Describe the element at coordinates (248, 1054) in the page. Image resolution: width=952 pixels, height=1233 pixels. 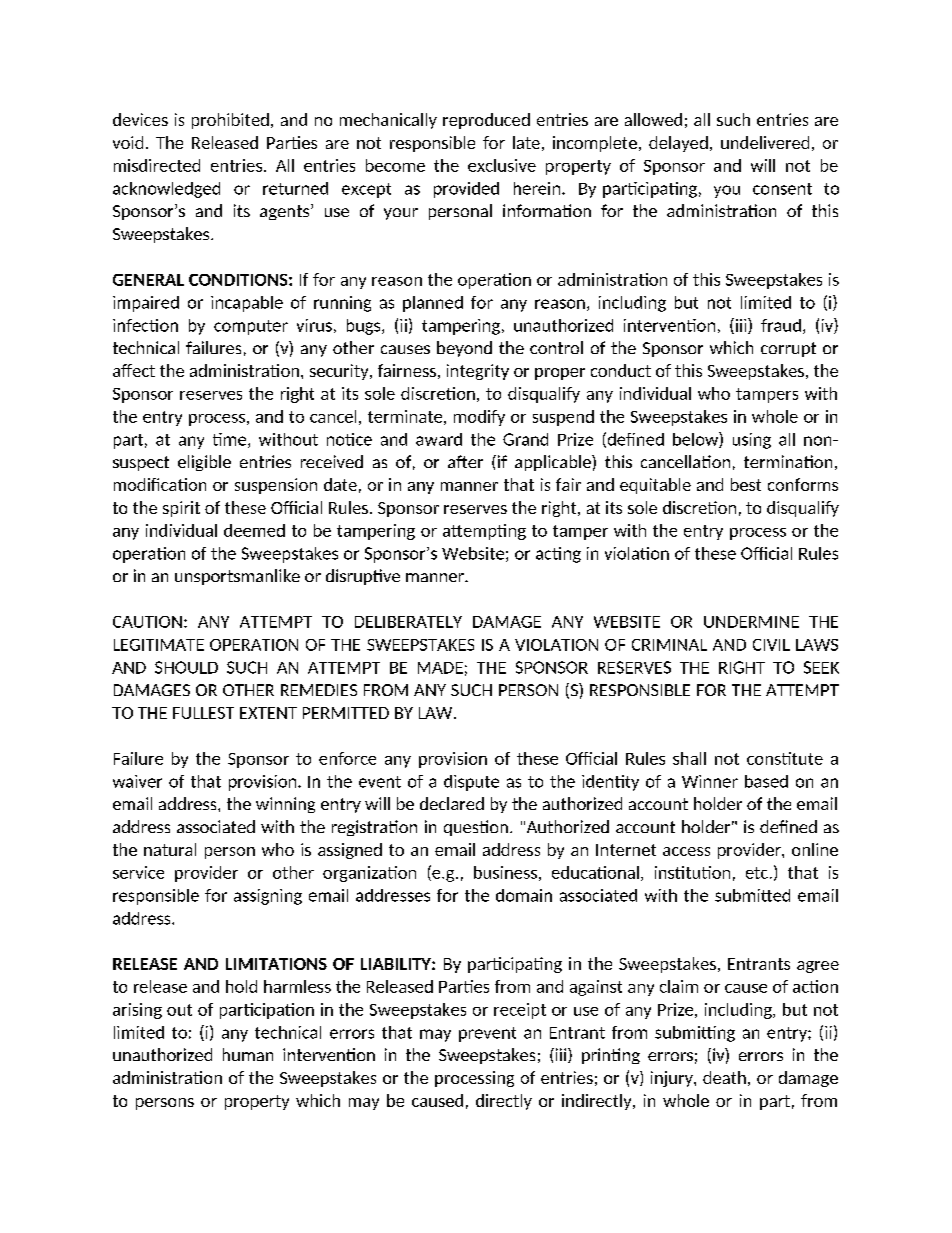
I see `human` at that location.
